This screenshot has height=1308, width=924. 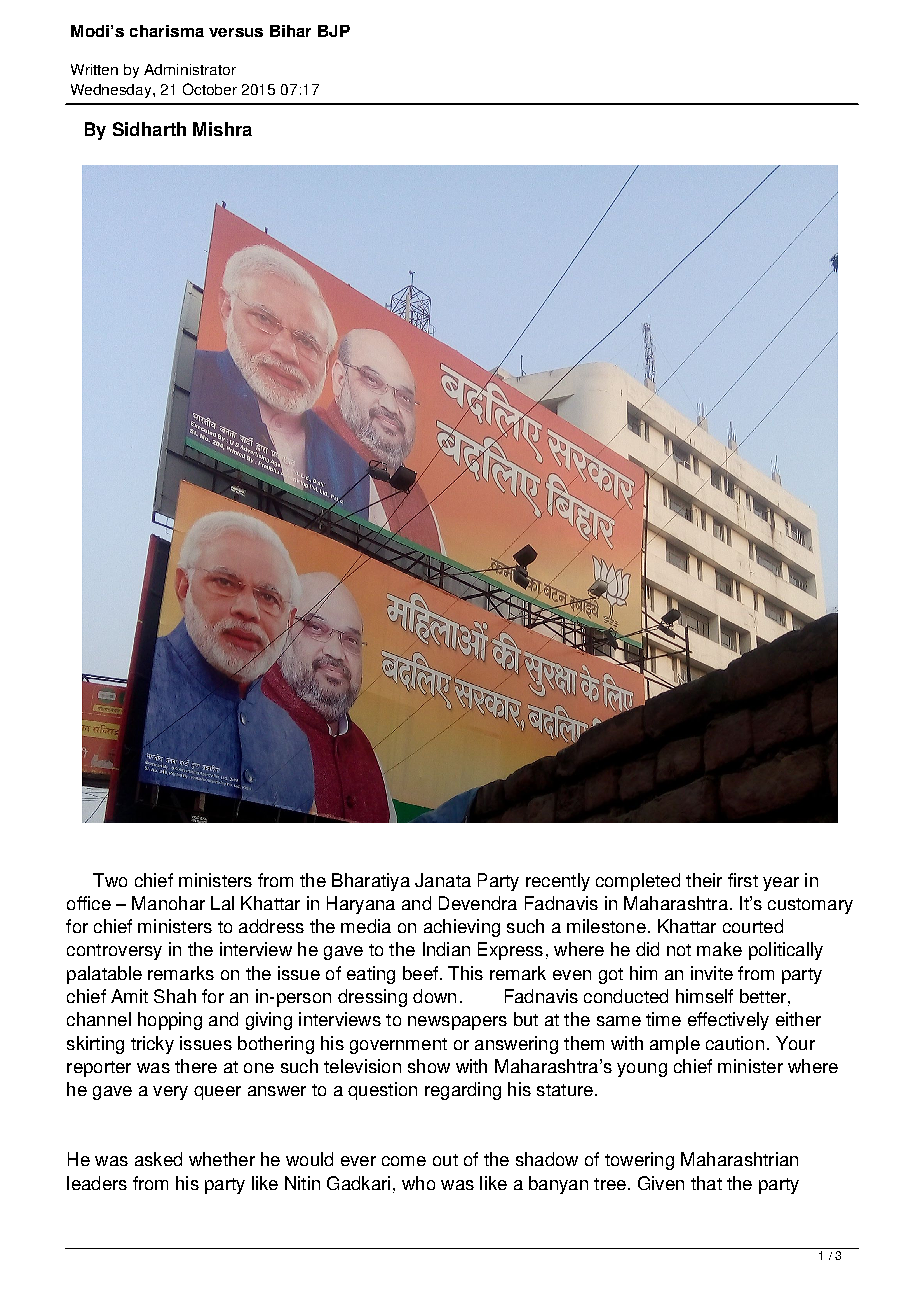 What do you see at coordinates (706, 1183) in the screenshot?
I see `that` at bounding box center [706, 1183].
